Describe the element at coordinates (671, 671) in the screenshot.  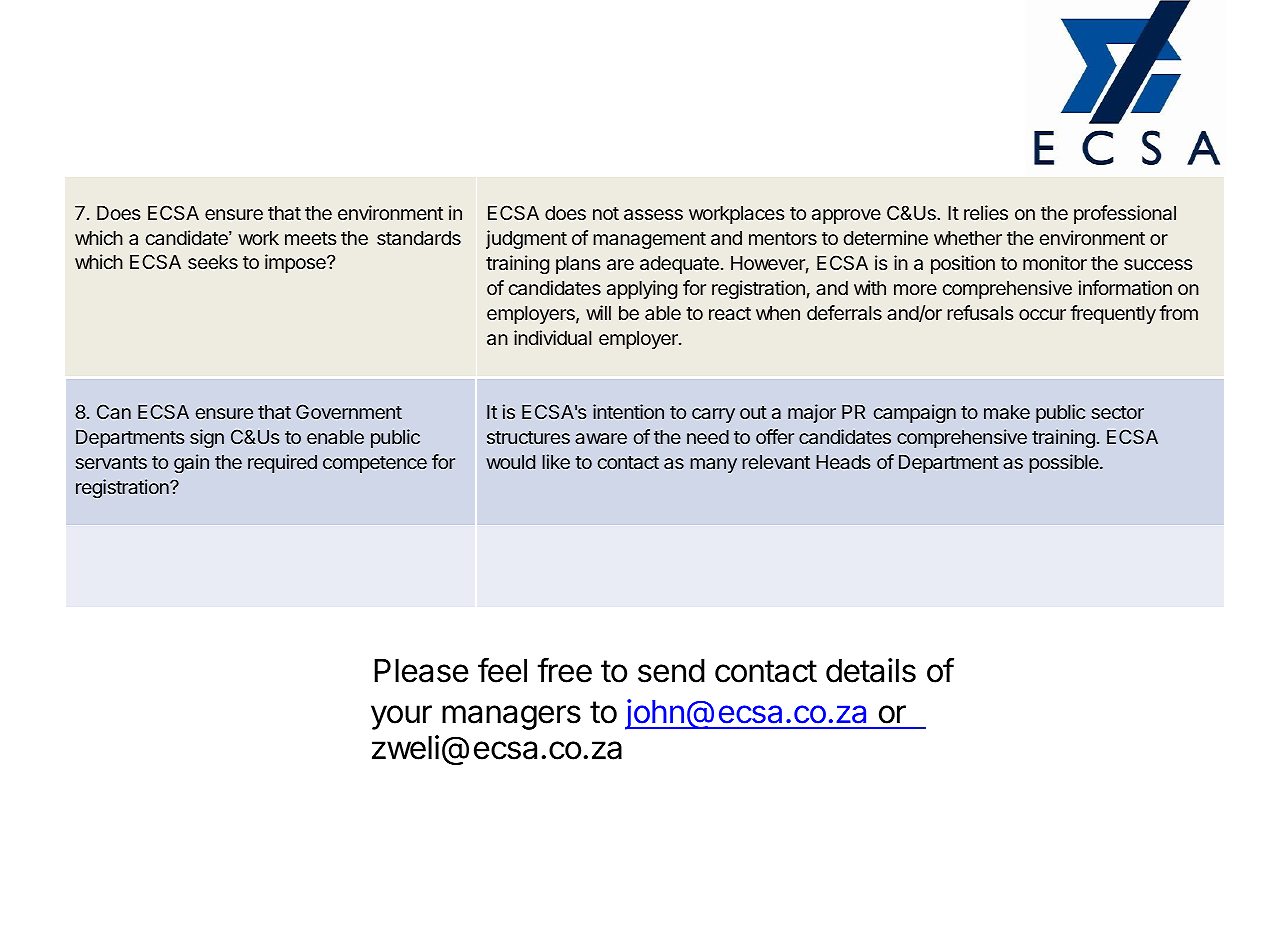
I see `send` at that location.
